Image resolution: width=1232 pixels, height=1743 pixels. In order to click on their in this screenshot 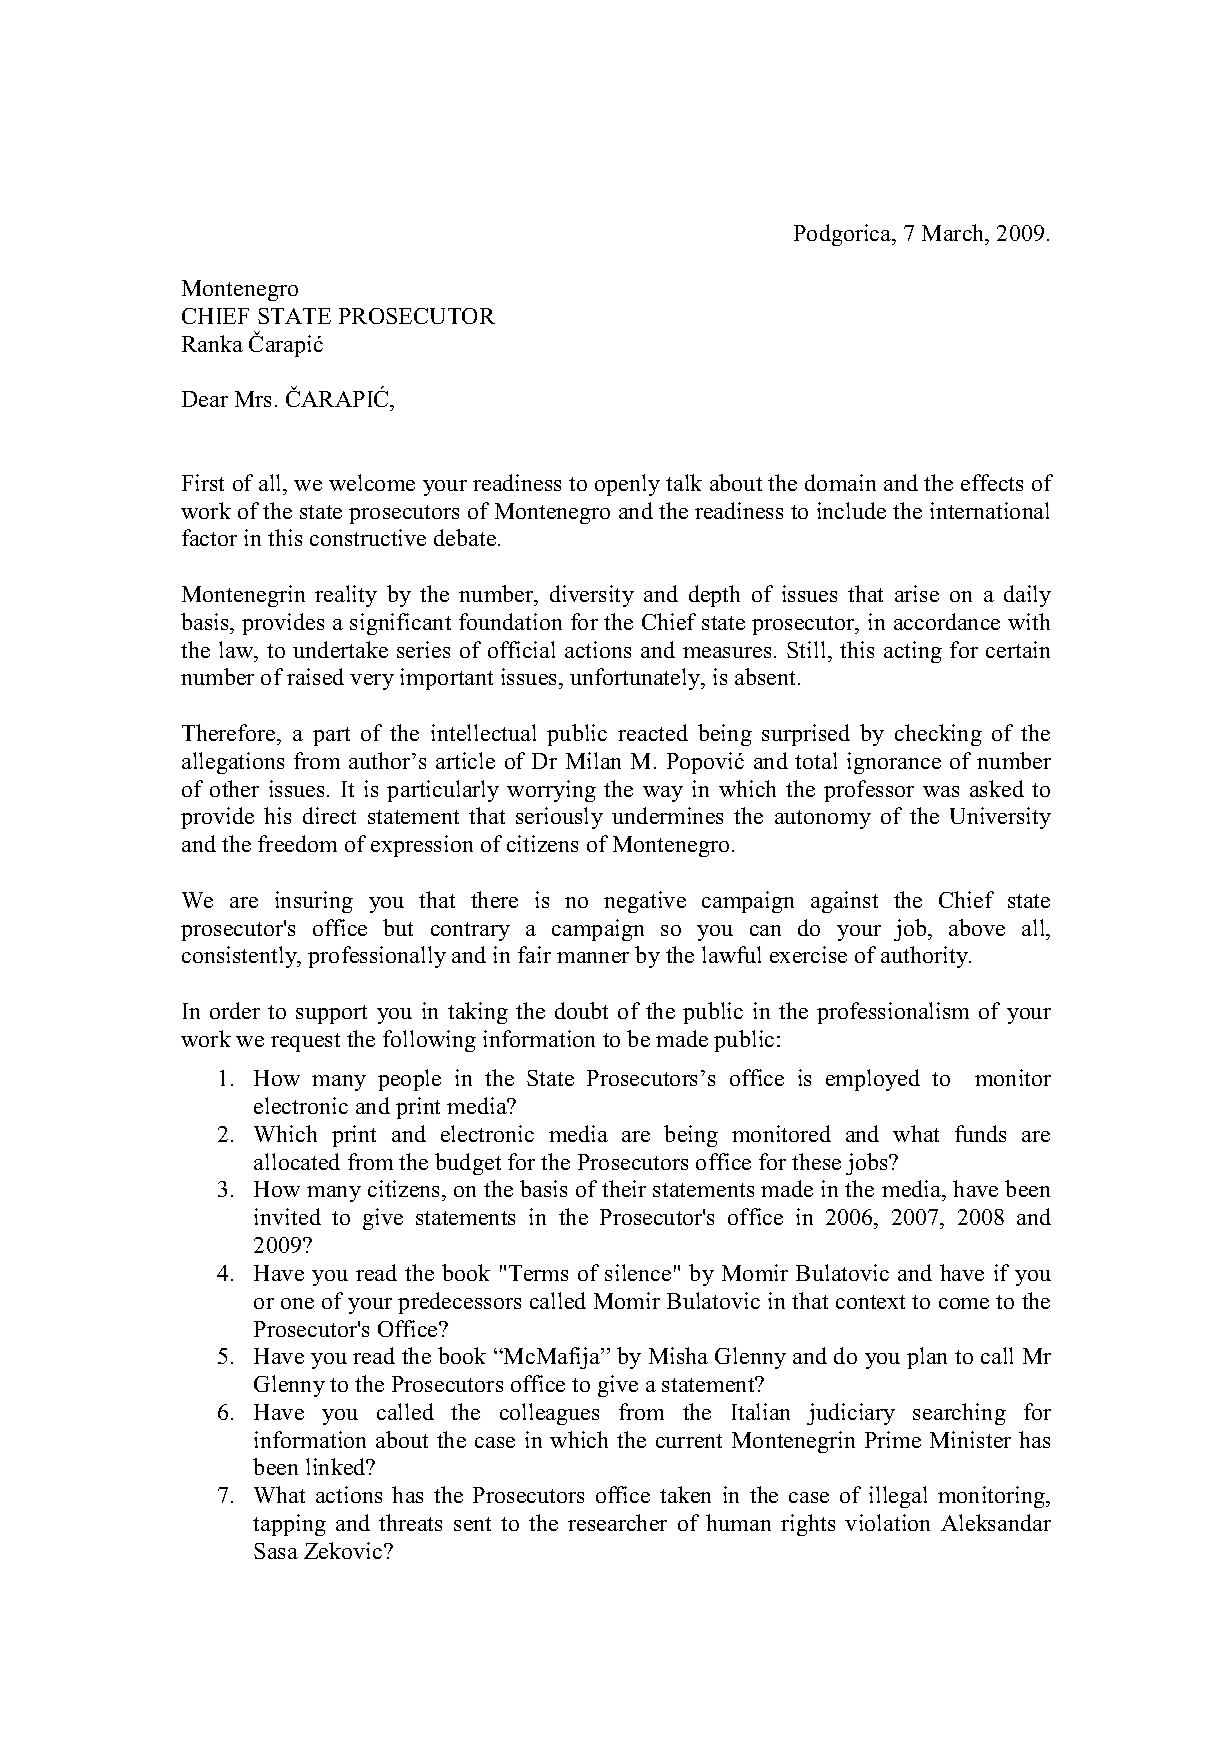, I will do `click(624, 1188)`.
